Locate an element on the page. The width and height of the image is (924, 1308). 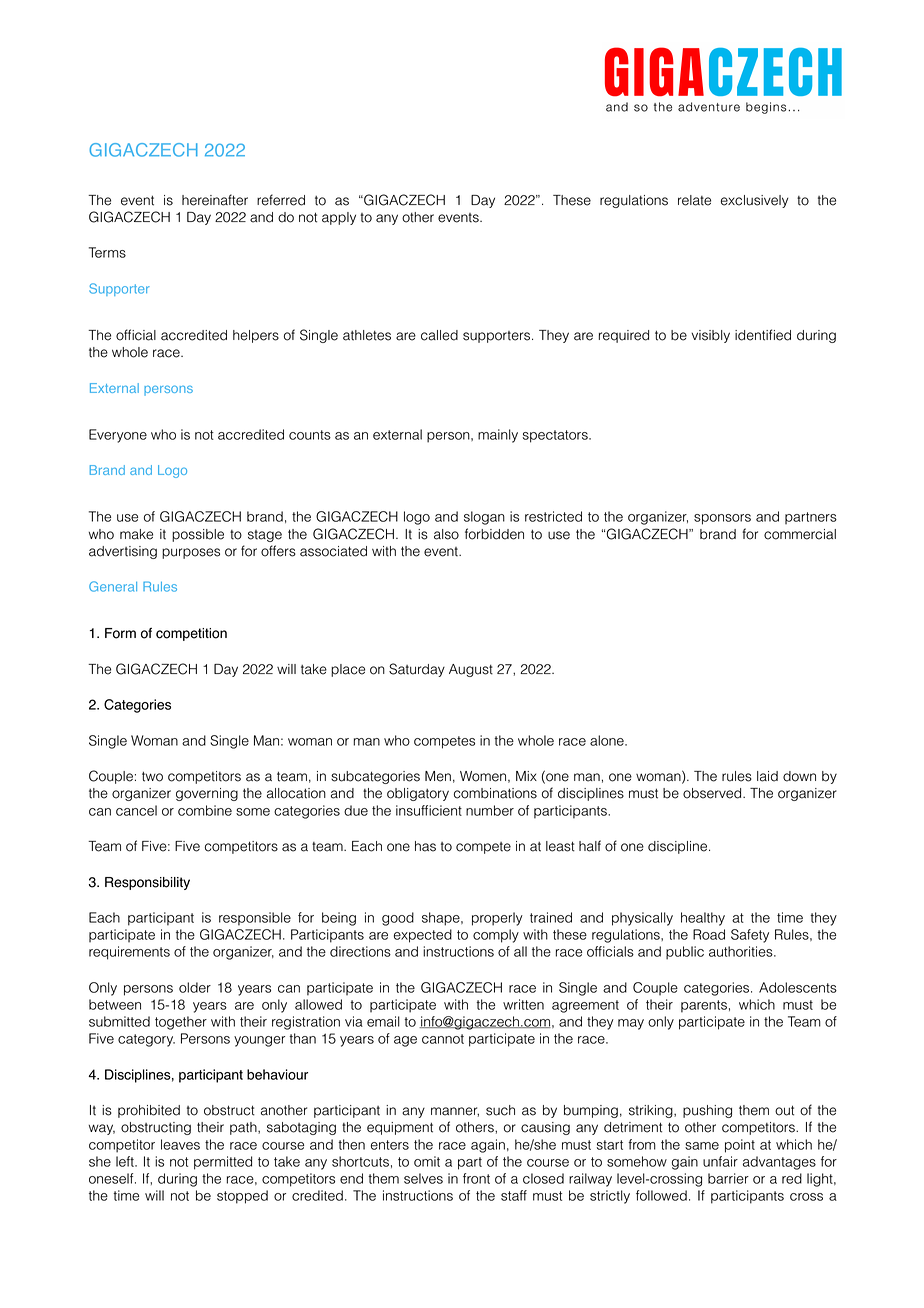
relate is located at coordinates (694, 200).
